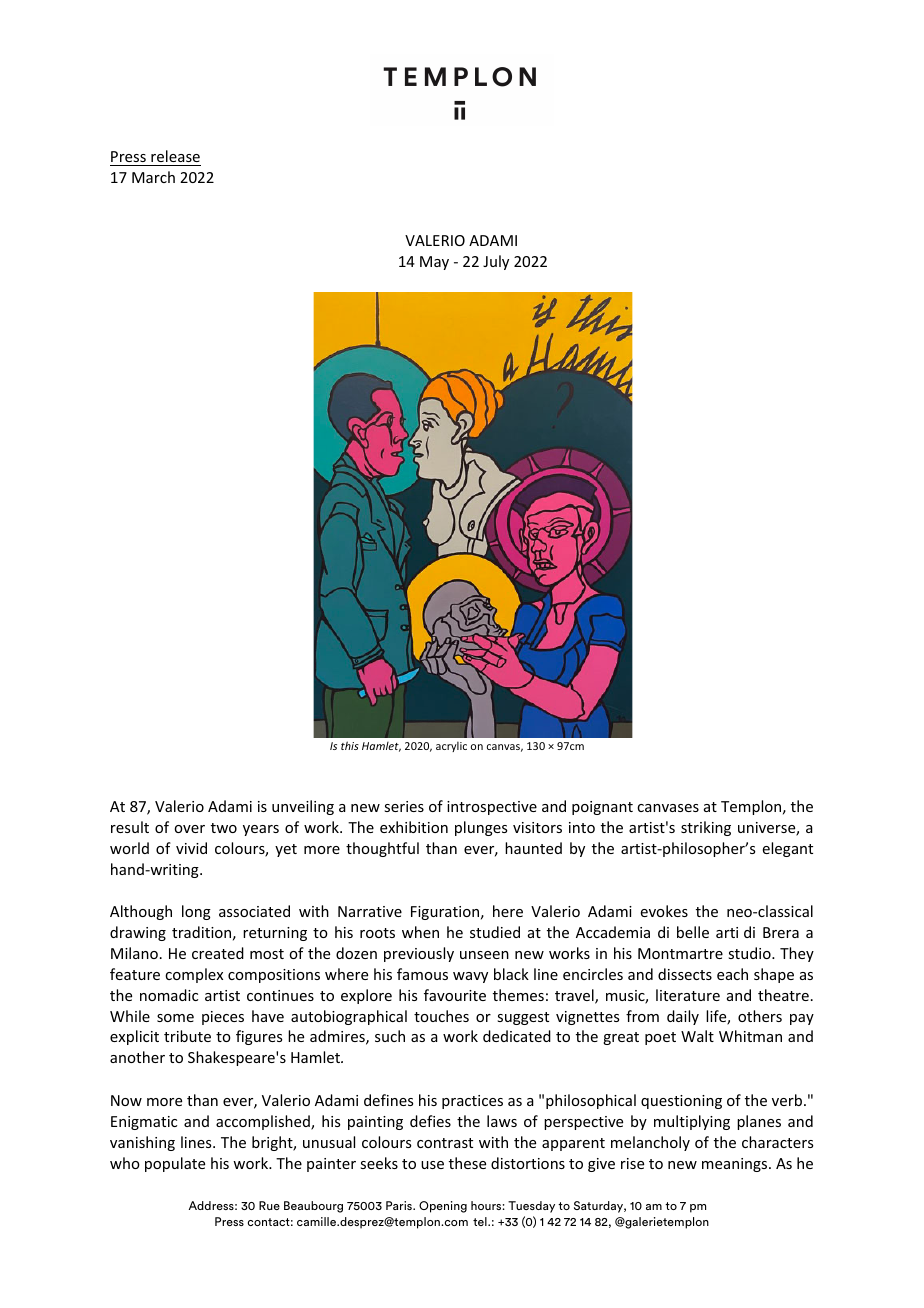 Image resolution: width=924 pixels, height=1308 pixels. I want to click on striking, so click(706, 828).
